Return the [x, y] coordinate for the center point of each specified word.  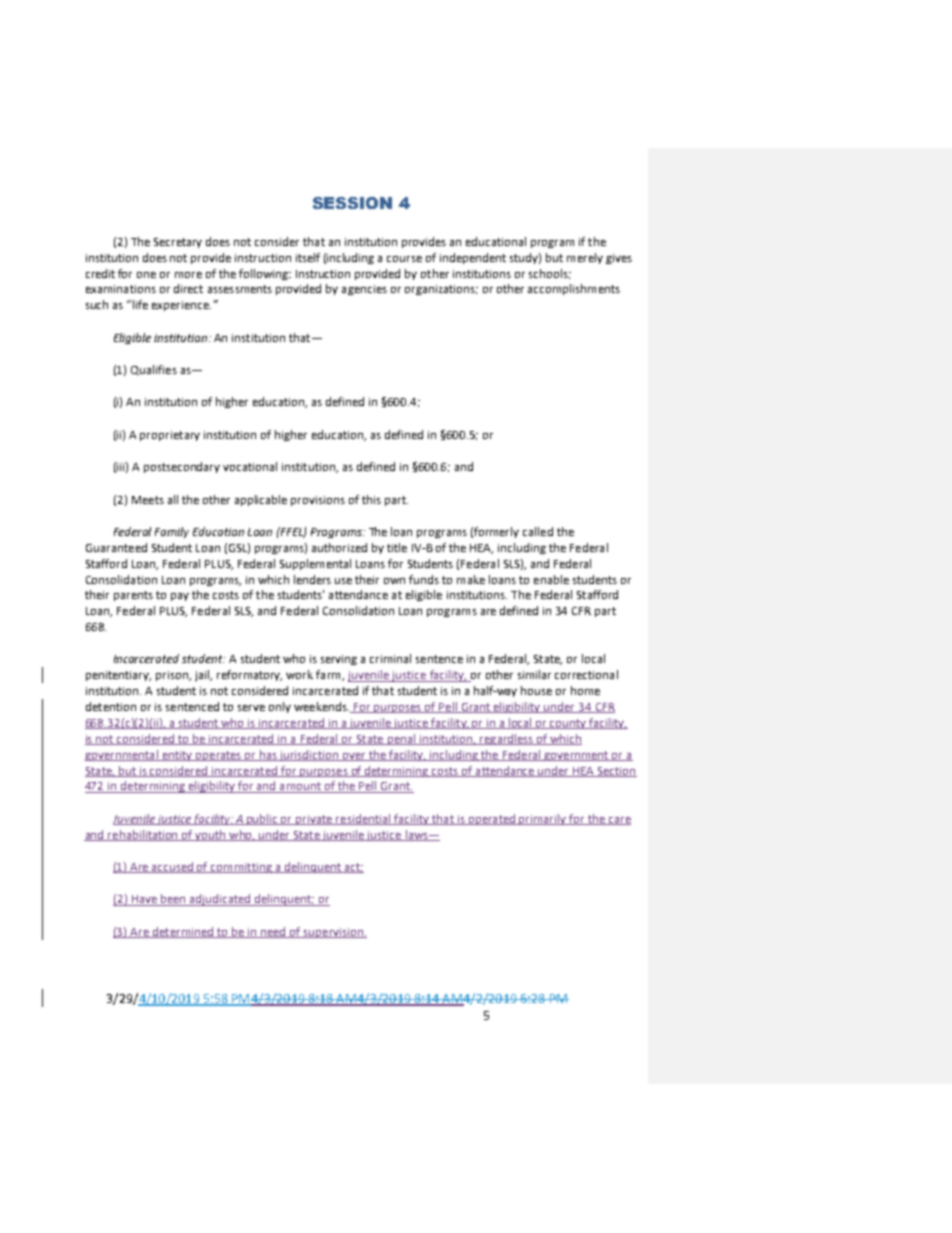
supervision [333, 933]
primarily [543, 819]
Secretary [178, 243]
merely [585, 258]
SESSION [352, 203]
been [173, 900]
